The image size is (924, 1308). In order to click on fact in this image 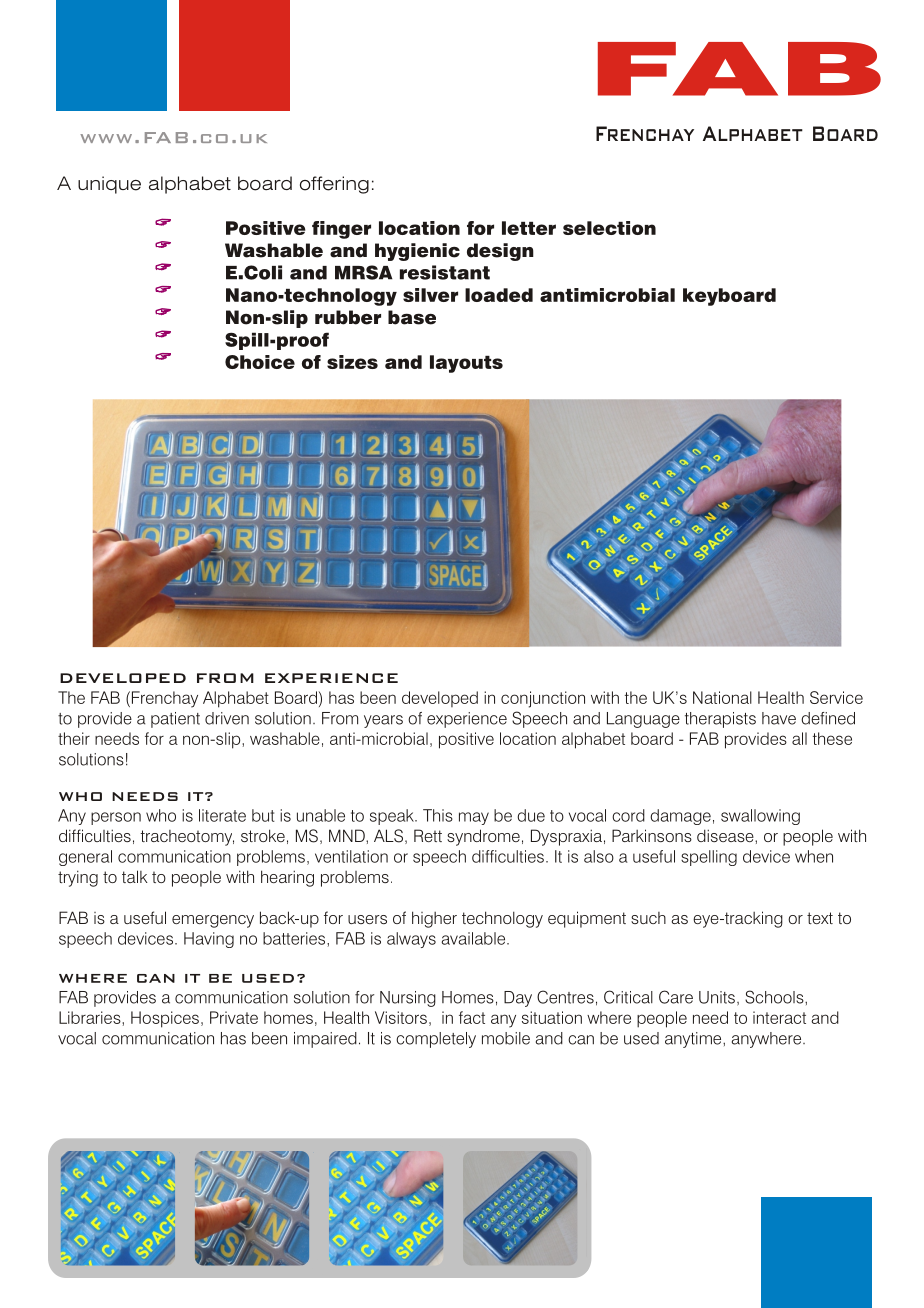, I will do `click(472, 1017)`.
